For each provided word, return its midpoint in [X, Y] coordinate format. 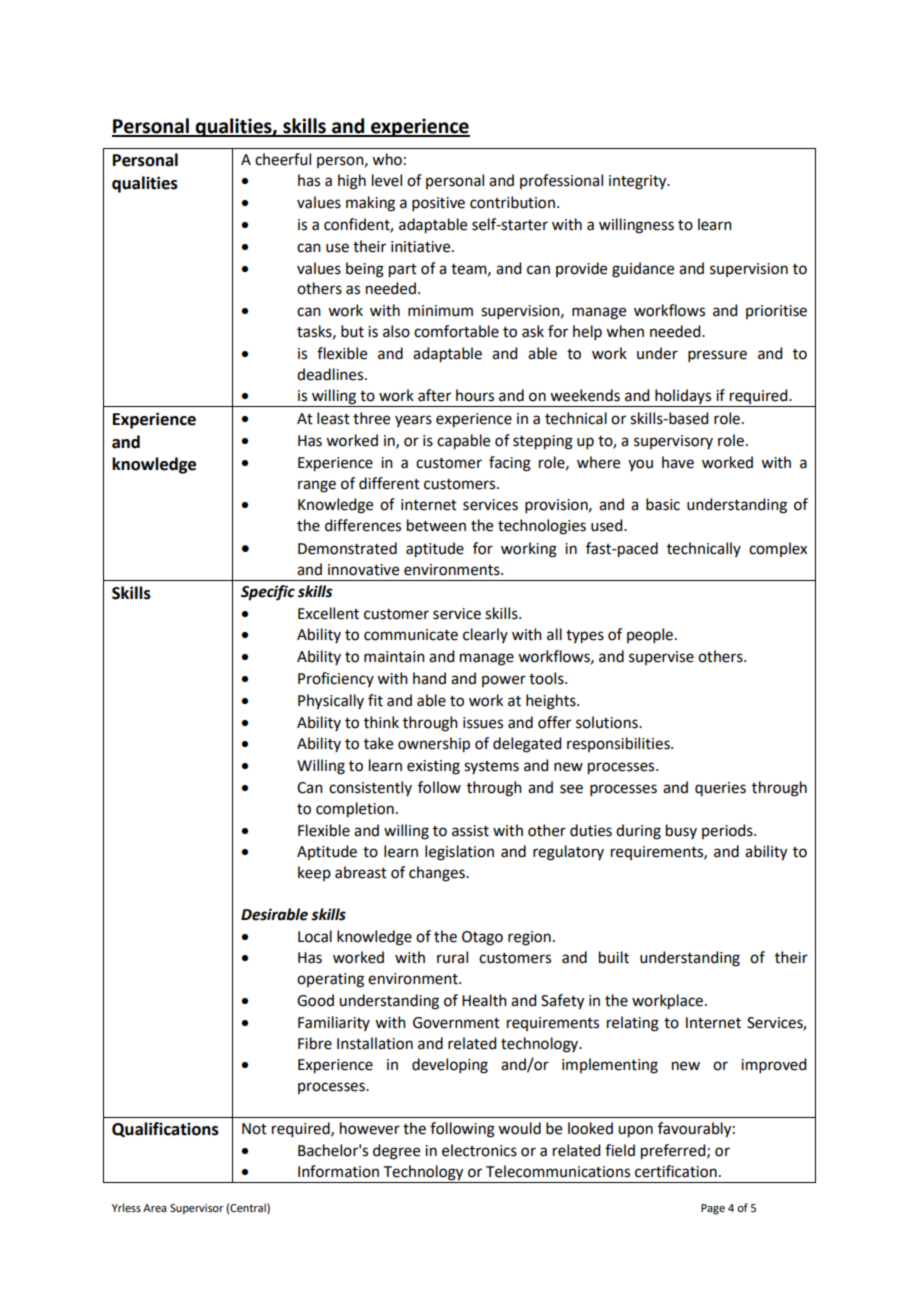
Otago [482, 938]
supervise [661, 658]
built [614, 957]
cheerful [283, 159]
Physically [331, 702]
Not [254, 1129]
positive [438, 204]
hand [429, 678]
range [317, 486]
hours [475, 395]
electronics [479, 1150]
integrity [639, 182]
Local [315, 936]
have [678, 462]
